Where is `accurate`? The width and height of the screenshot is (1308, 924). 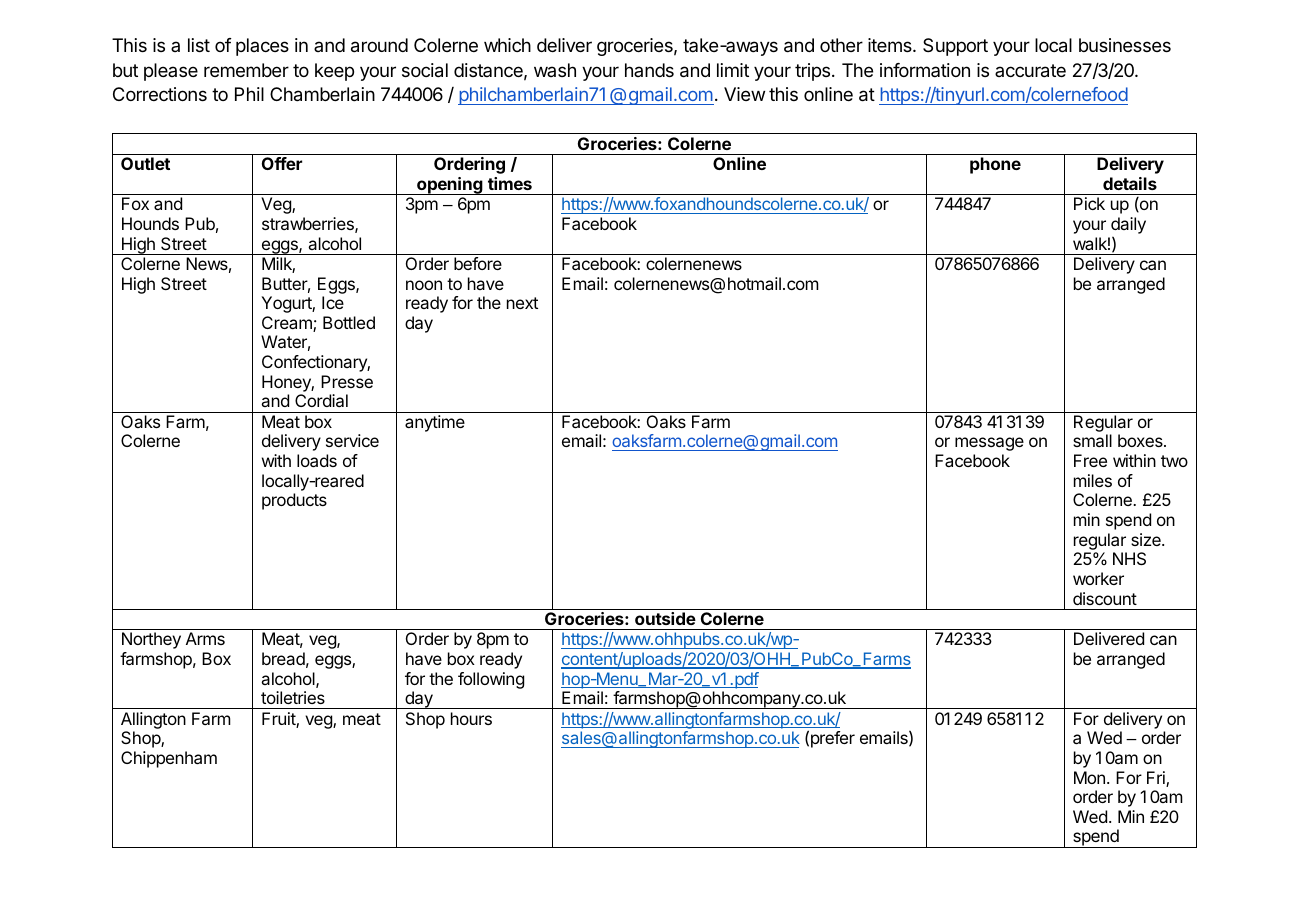 accurate is located at coordinates (1030, 71).
